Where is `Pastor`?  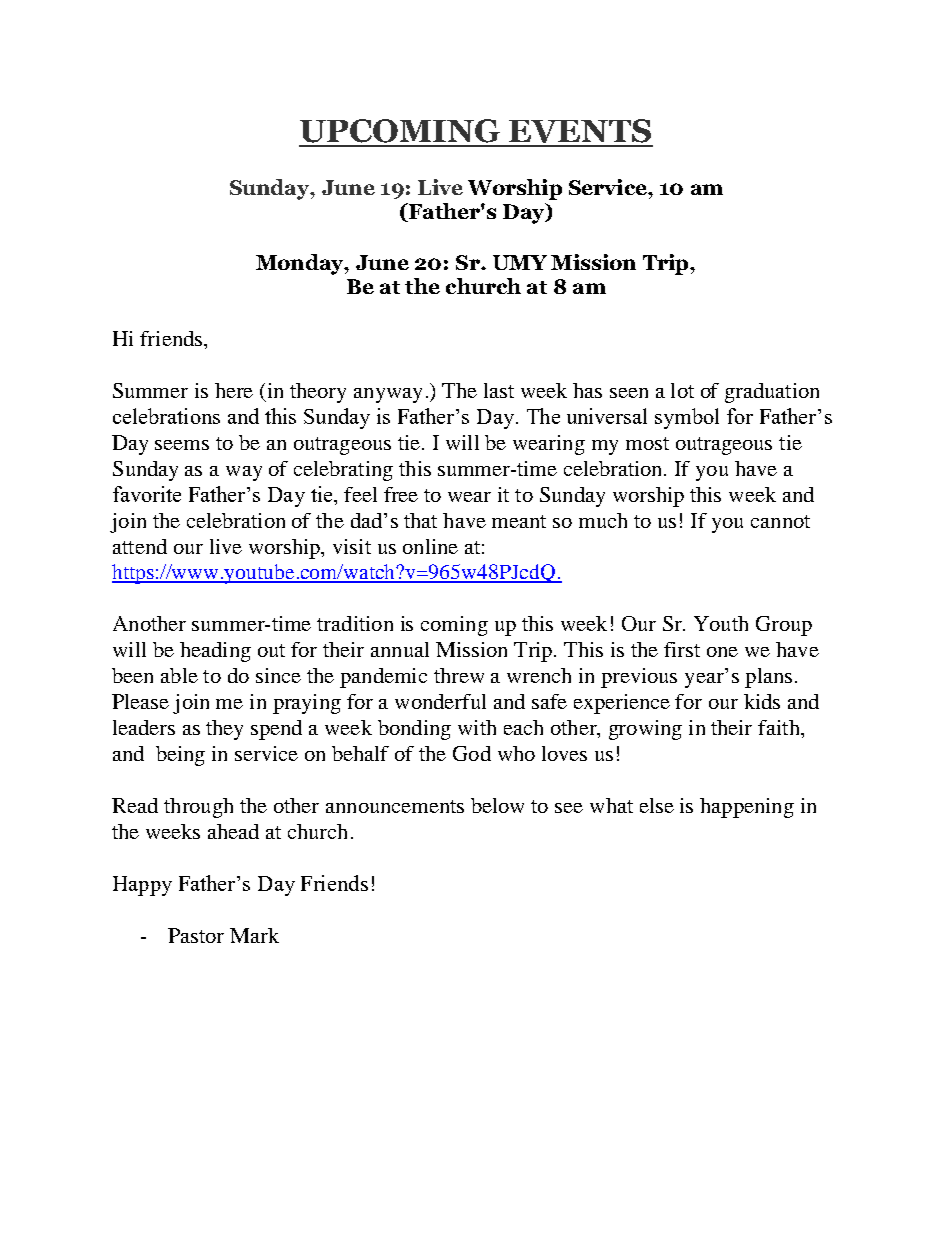 Pastor is located at coordinates (196, 935).
